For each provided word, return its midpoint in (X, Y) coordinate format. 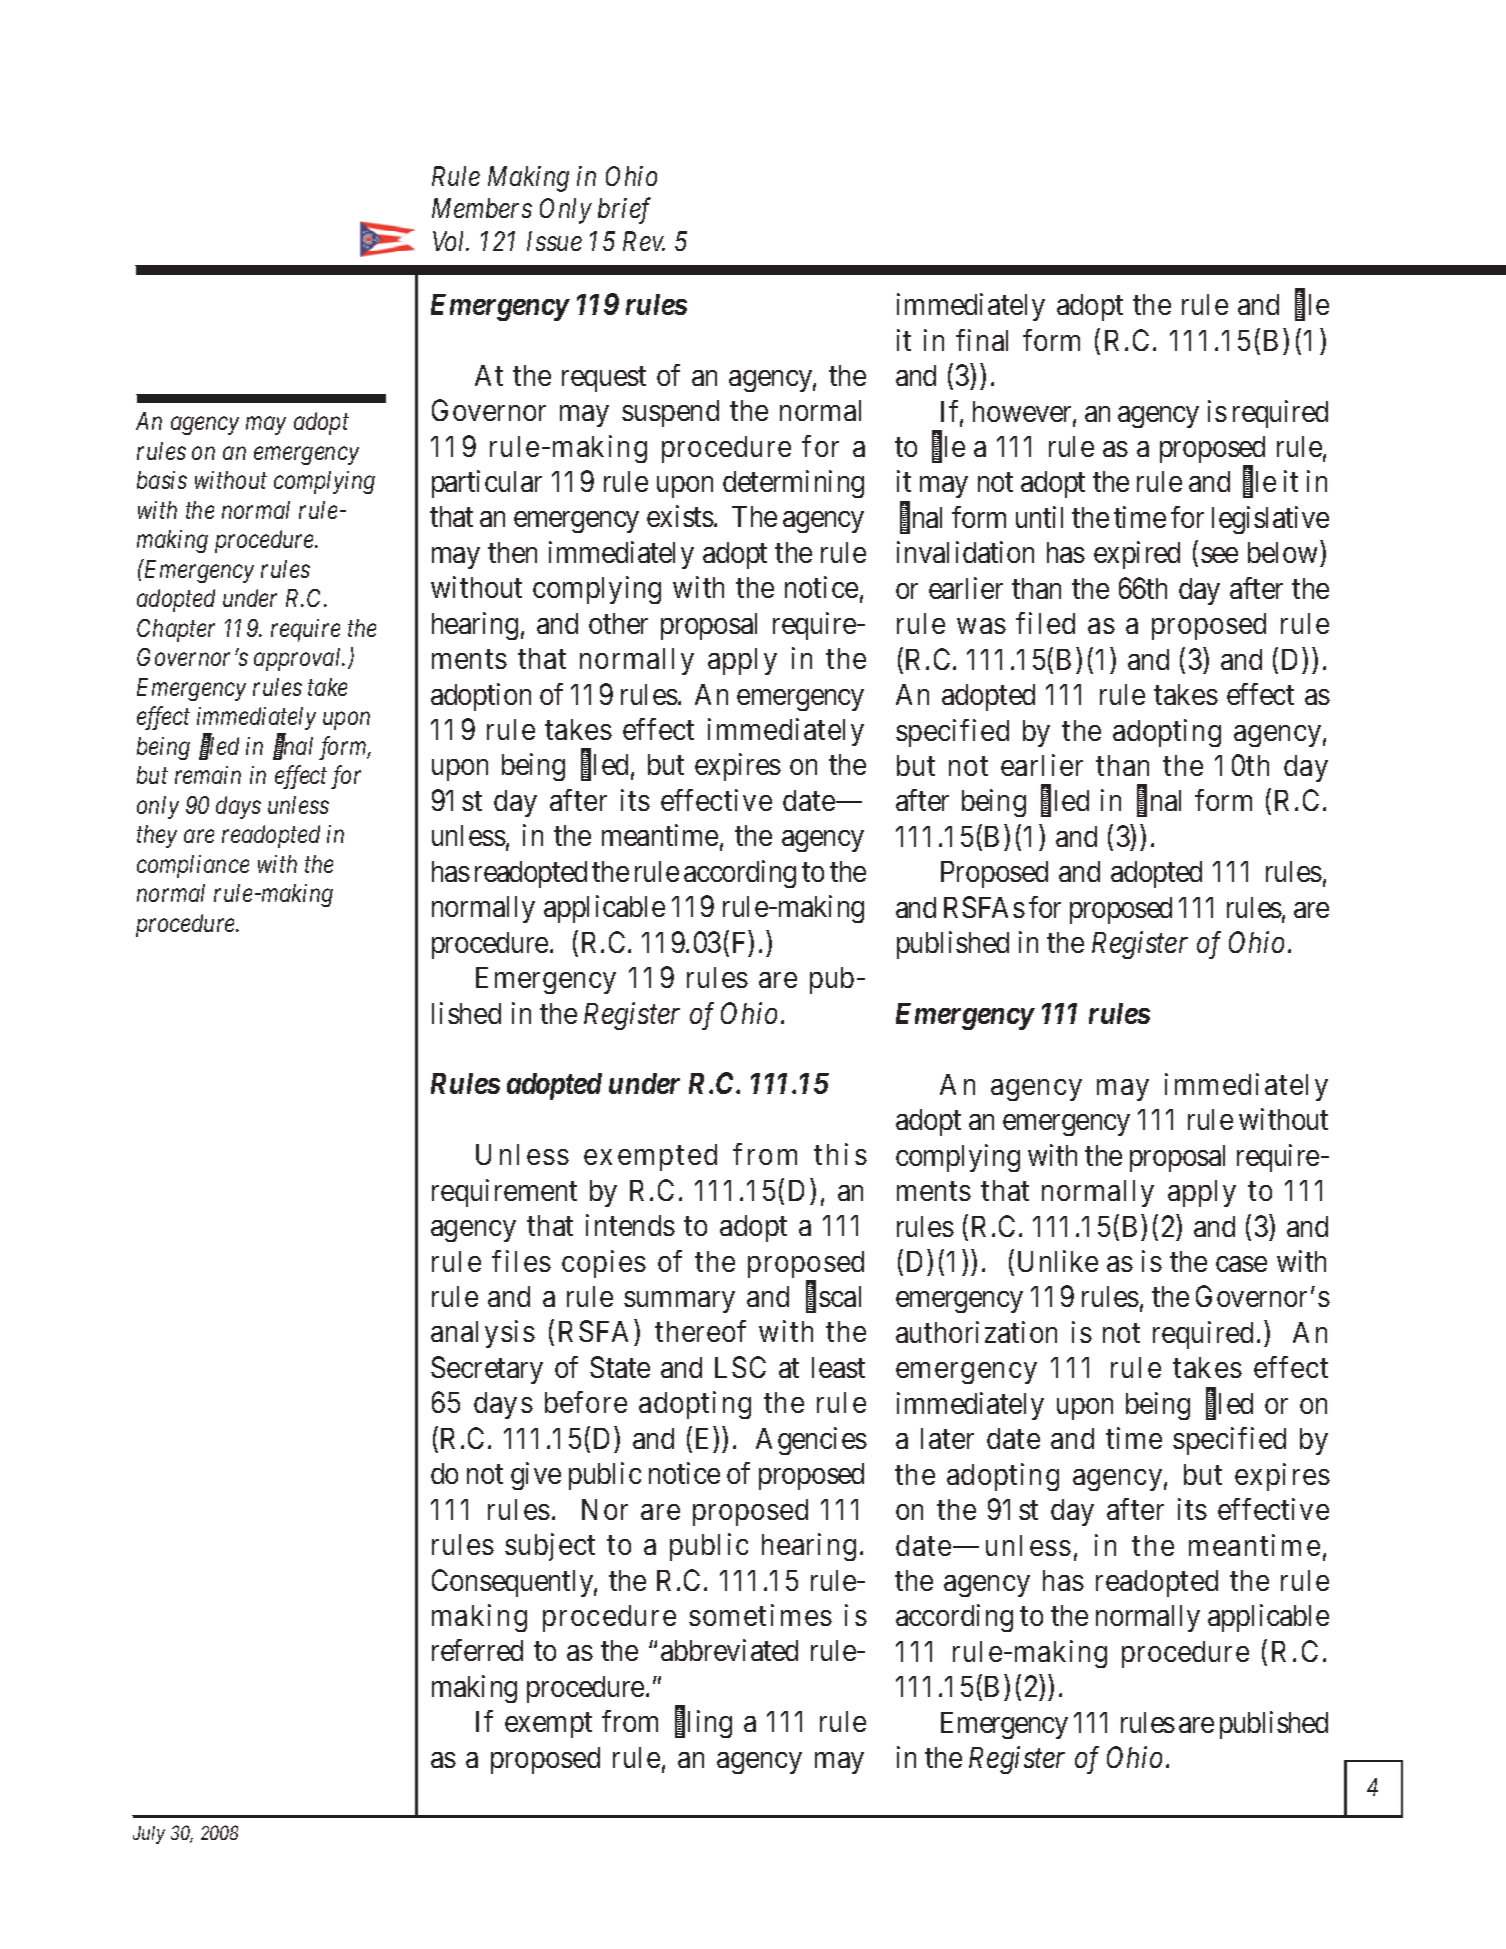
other (618, 623)
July (149, 1835)
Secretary (487, 1370)
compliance (193, 866)
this (840, 1154)
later (947, 1438)
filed (1045, 623)
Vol (450, 241)
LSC (740, 1367)
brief (624, 211)
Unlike (1058, 1261)
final (982, 340)
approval (299, 659)
